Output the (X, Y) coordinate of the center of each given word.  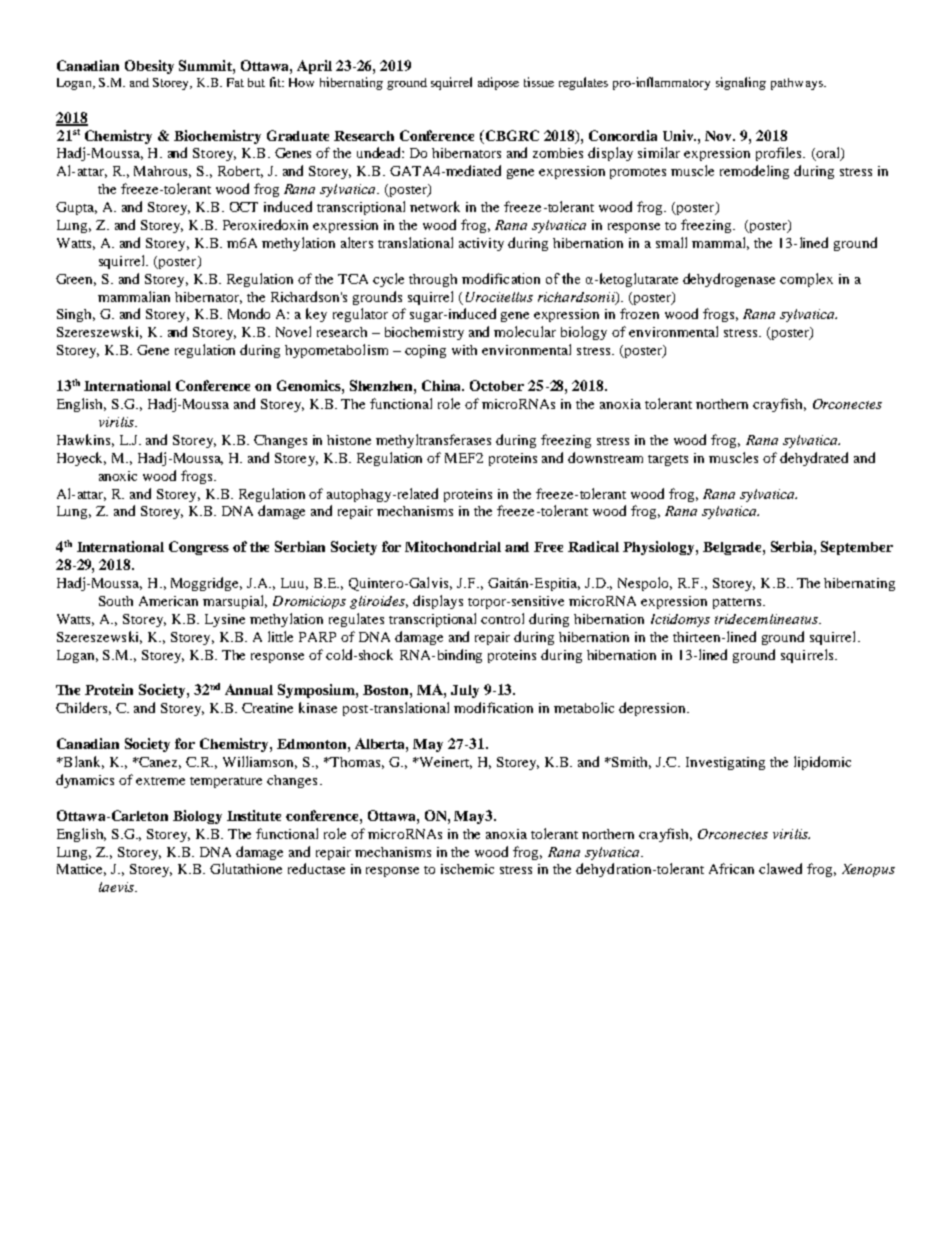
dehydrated (814, 459)
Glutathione (246, 868)
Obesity (149, 67)
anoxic (118, 476)
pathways (798, 84)
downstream (605, 457)
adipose (498, 83)
